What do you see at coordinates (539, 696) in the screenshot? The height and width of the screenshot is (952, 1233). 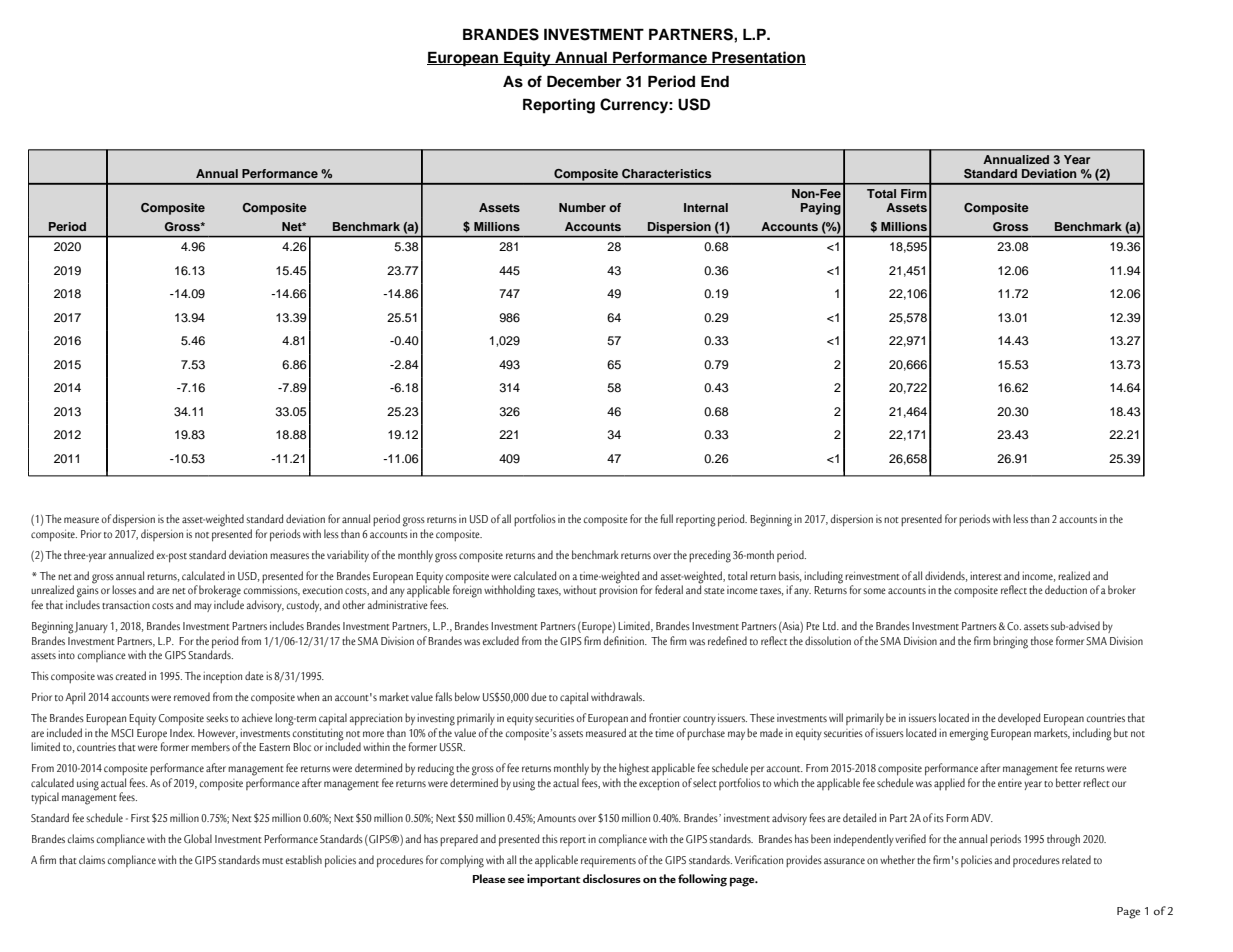 I see `due` at bounding box center [539, 696].
